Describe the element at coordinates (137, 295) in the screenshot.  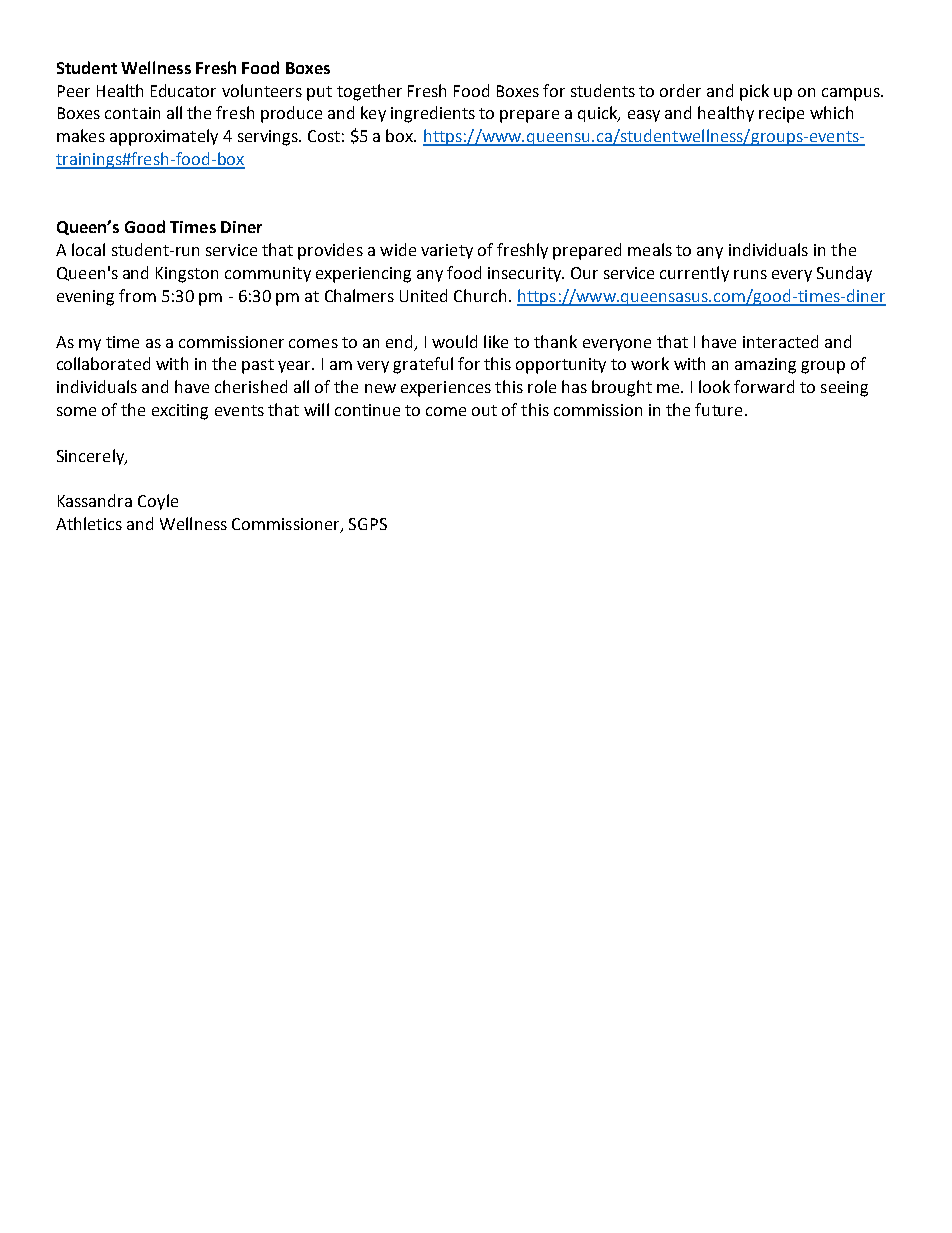
I see `from` at that location.
